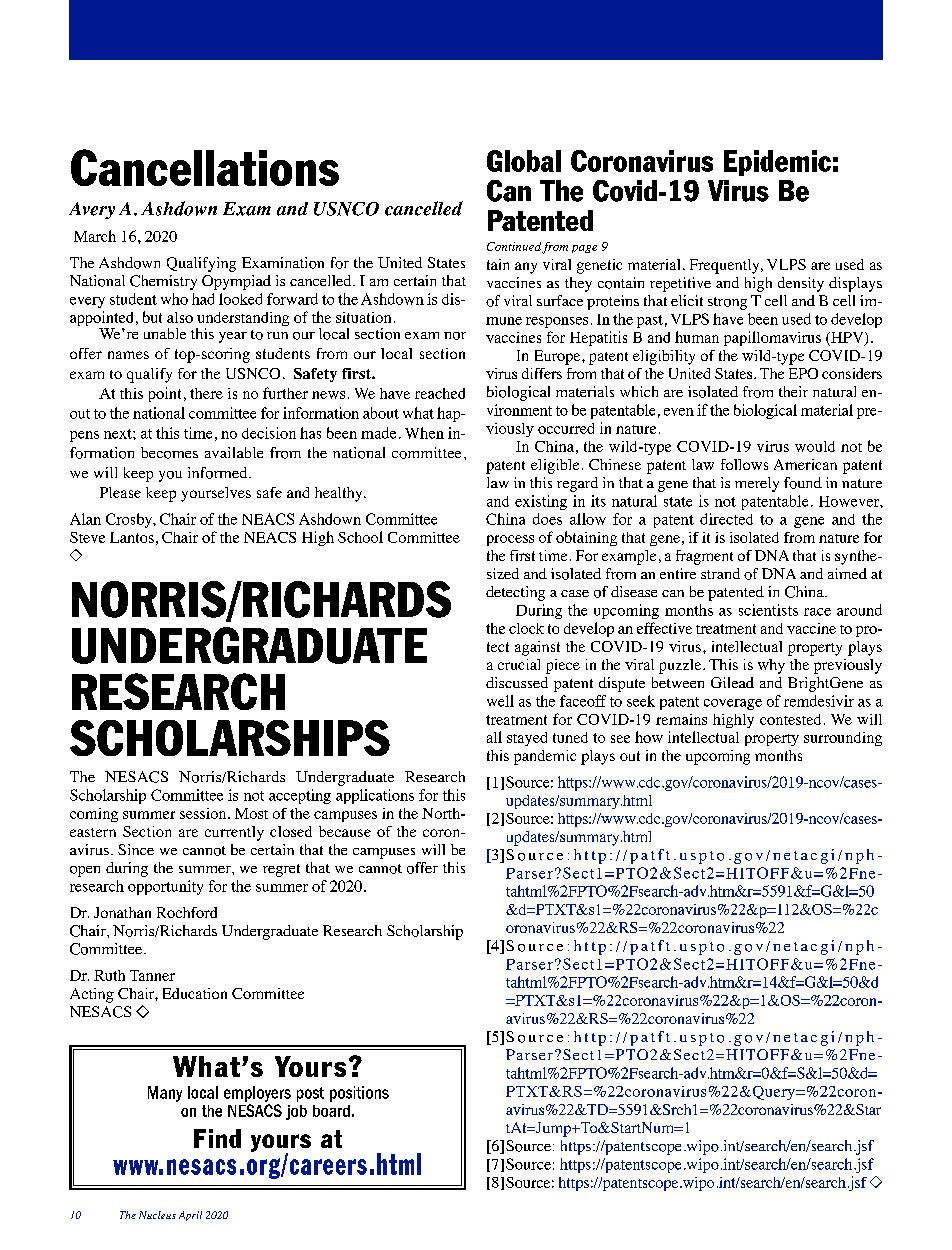 The image size is (952, 1250). I want to click on because, so click(345, 831).
